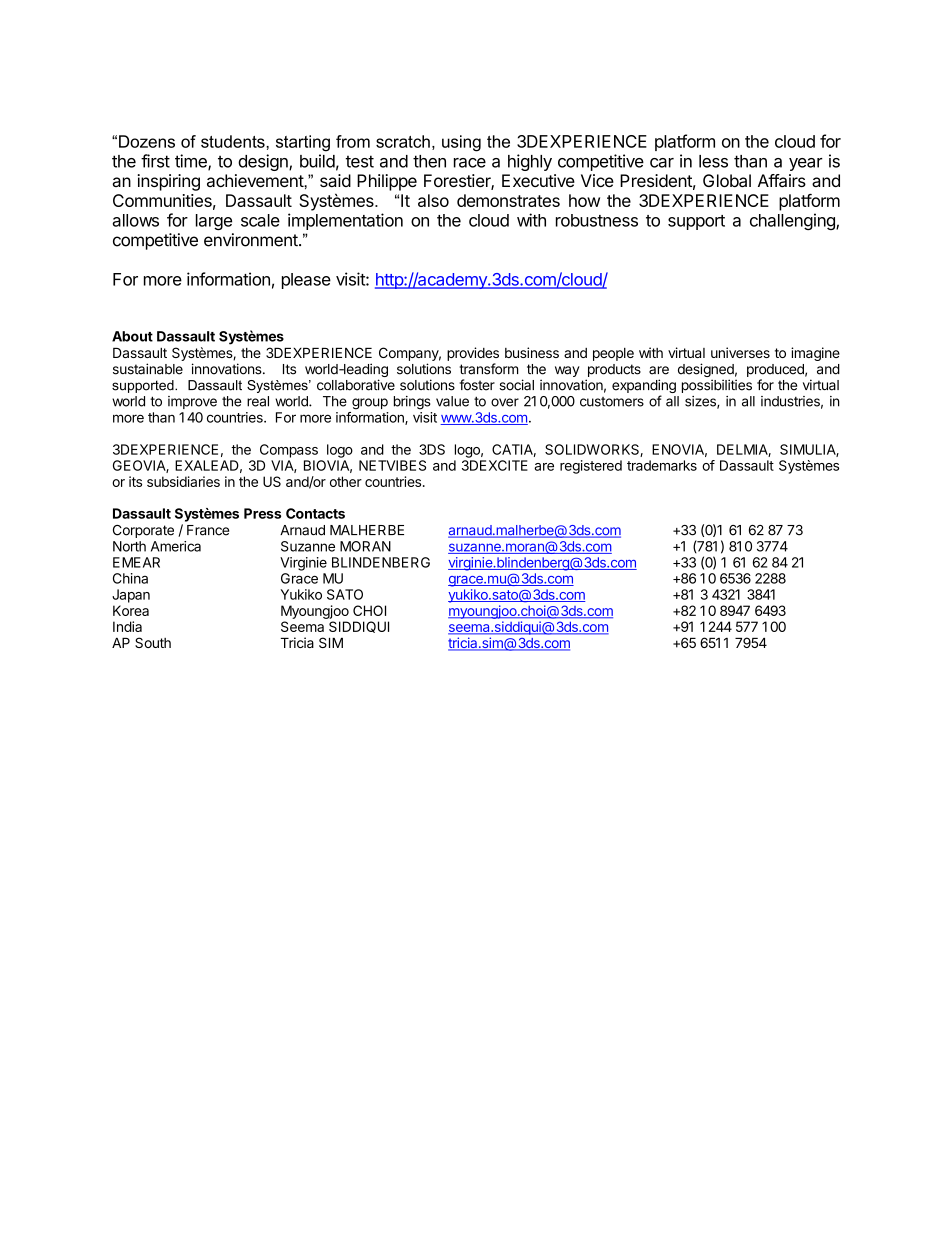 The image size is (952, 1233). What do you see at coordinates (192, 162) in the page?
I see `time` at bounding box center [192, 162].
